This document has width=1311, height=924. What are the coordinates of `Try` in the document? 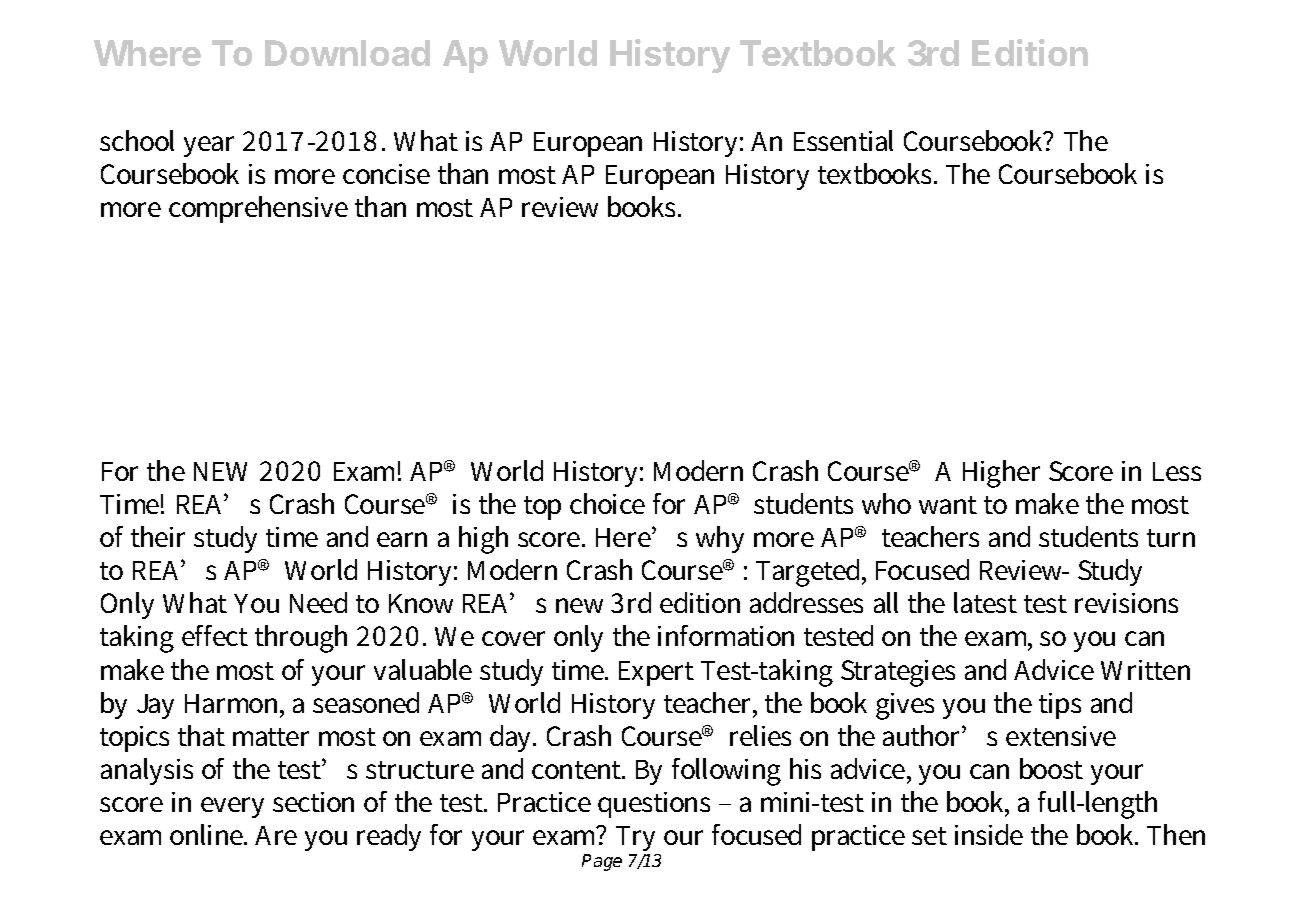 It's located at (638, 840).
